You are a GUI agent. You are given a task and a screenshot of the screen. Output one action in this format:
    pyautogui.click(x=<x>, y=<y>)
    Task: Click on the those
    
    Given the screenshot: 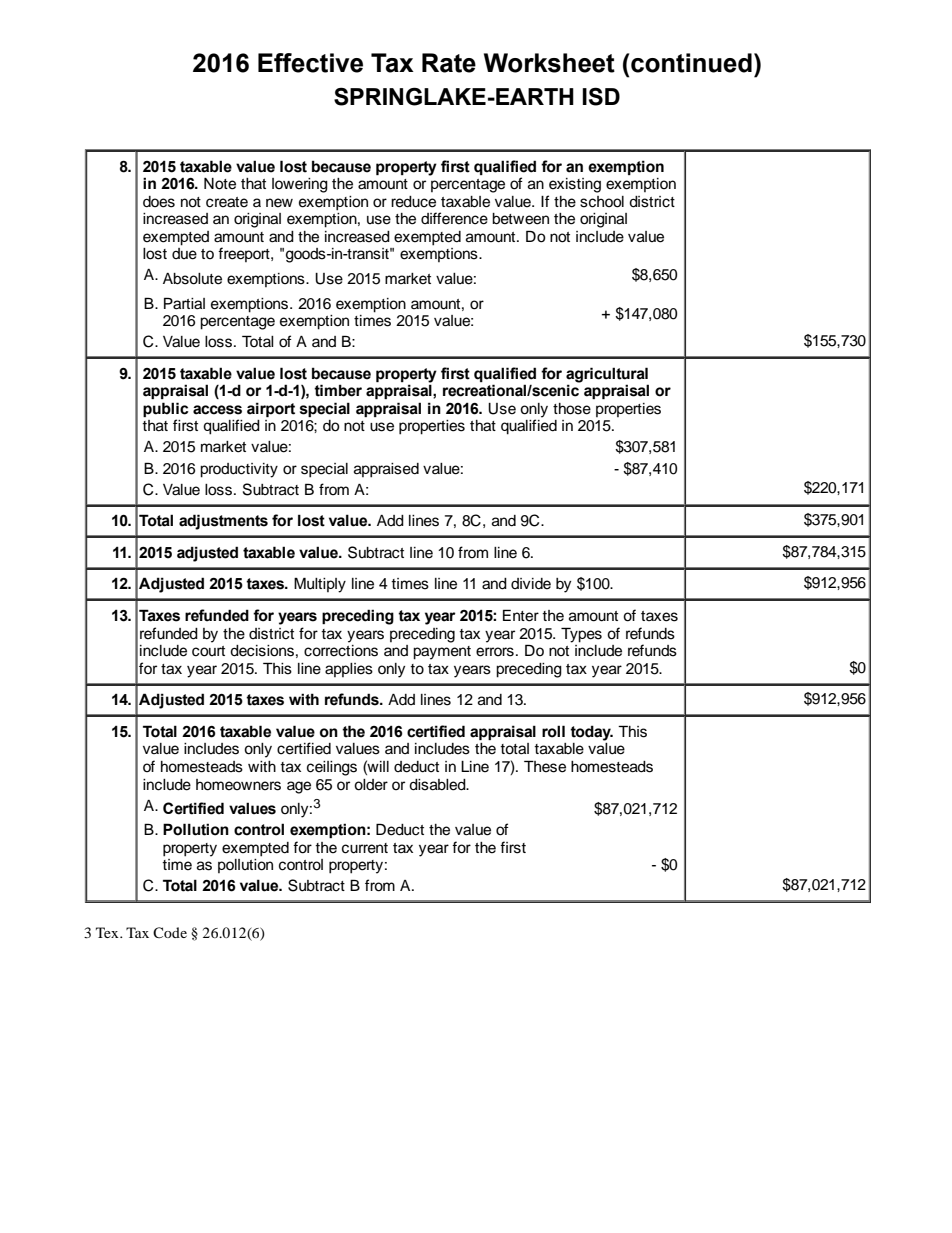 What is the action you would take?
    pyautogui.click(x=572, y=409)
